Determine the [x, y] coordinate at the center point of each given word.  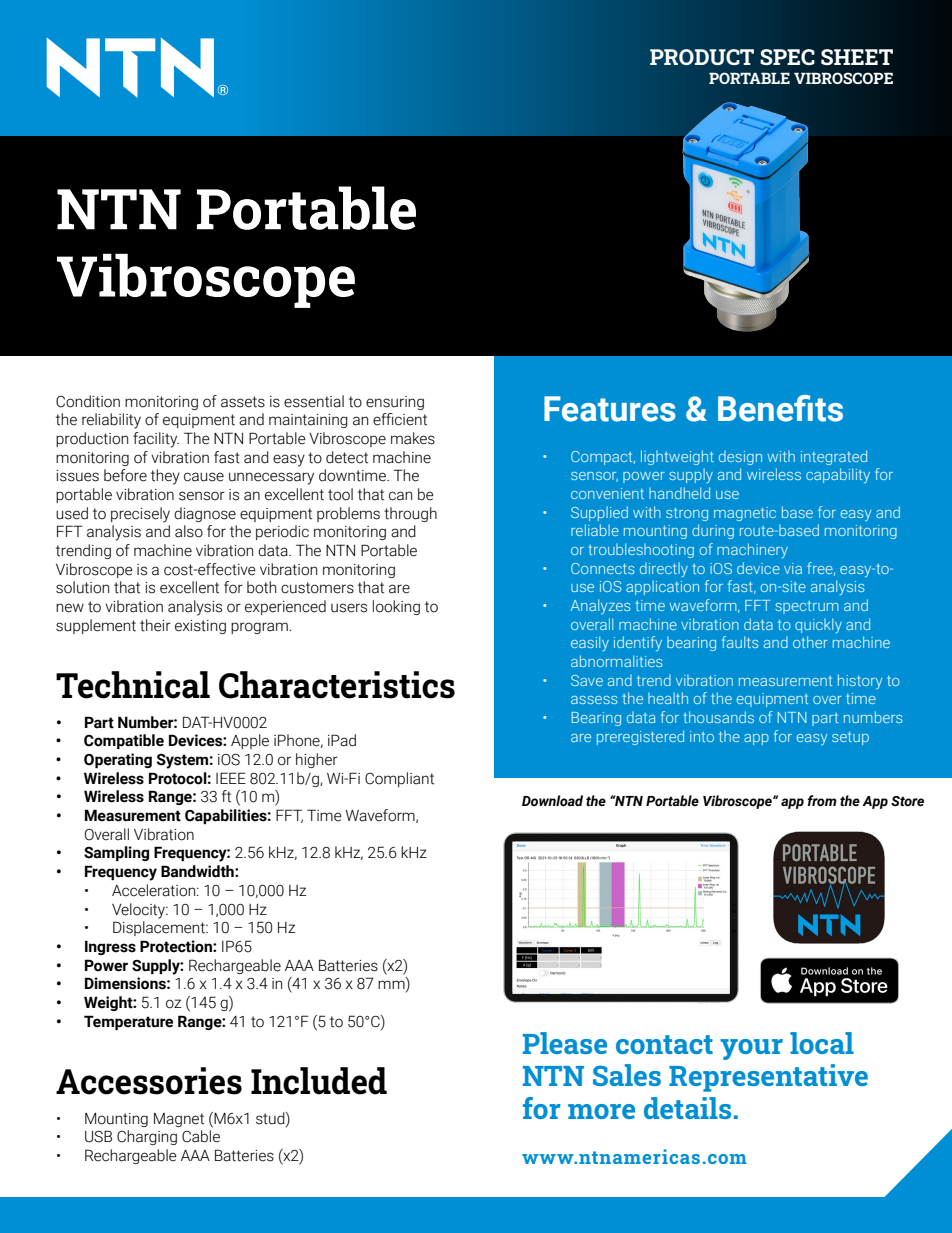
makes [413, 438]
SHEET [857, 57]
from [822, 801]
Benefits [780, 408]
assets [243, 402]
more [601, 1111]
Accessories [149, 1081]
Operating [118, 760]
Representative [768, 1078]
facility [156, 440]
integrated [834, 457]
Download [552, 801]
